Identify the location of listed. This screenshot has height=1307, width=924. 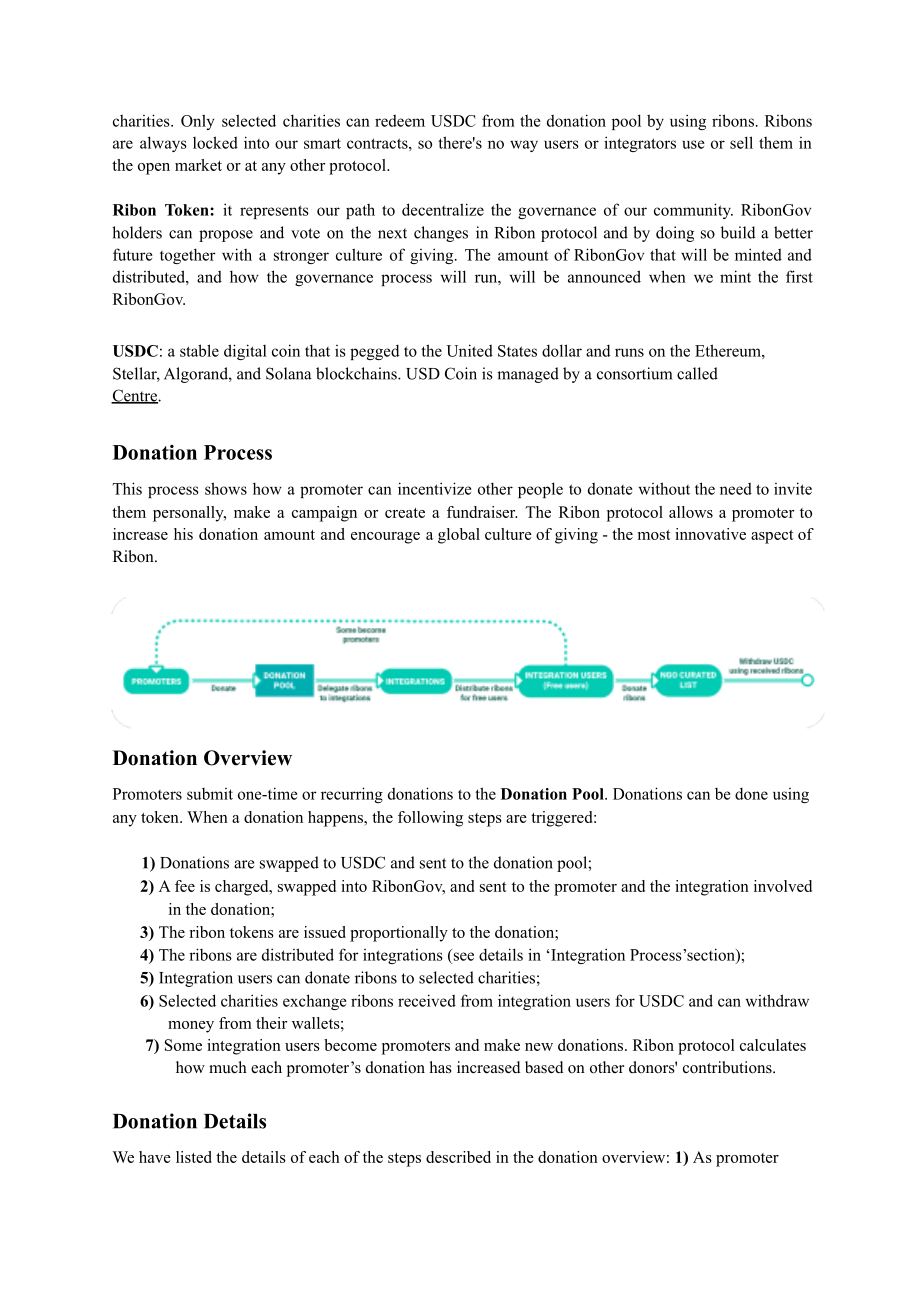
(194, 1157).
